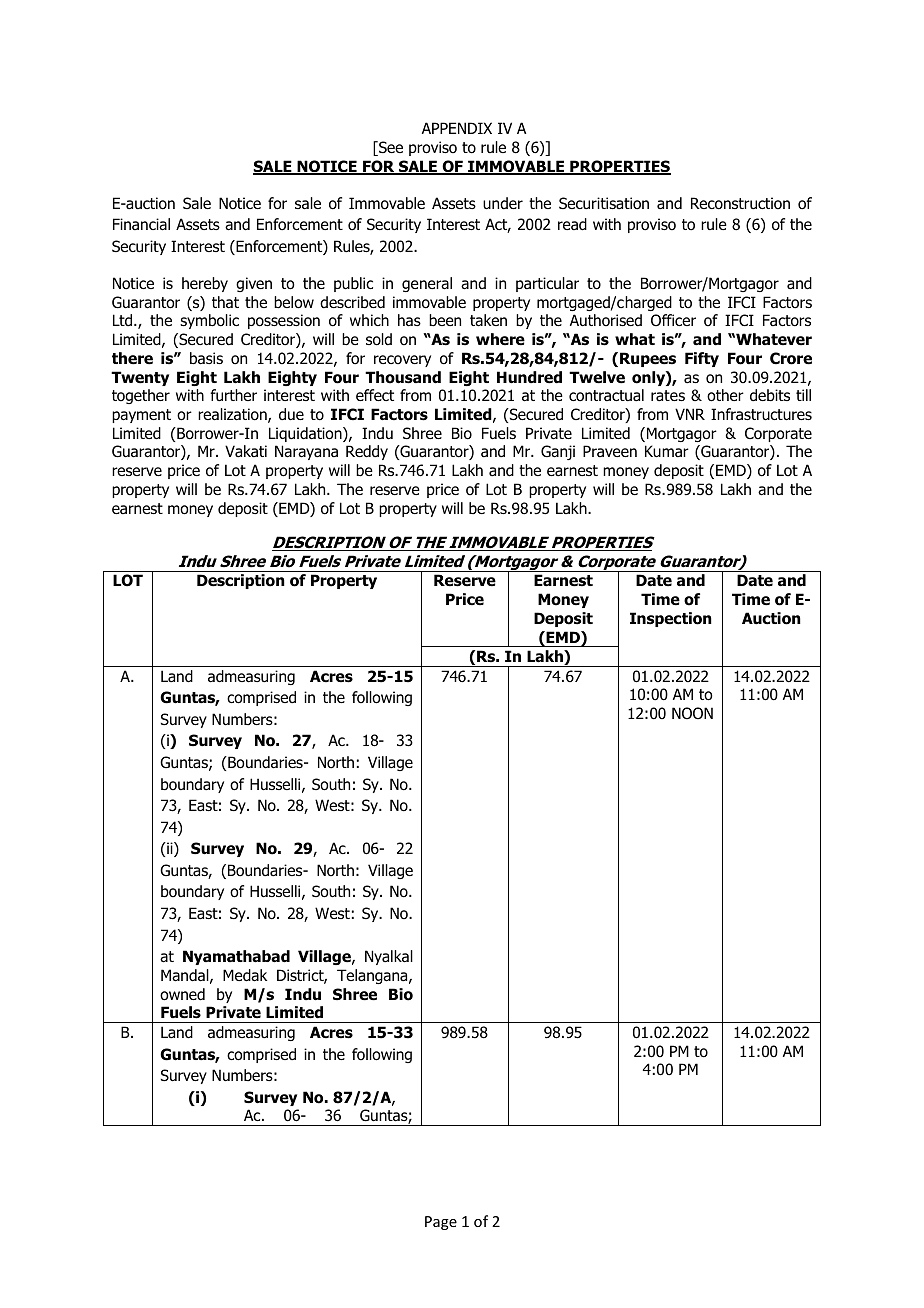  What do you see at coordinates (667, 451) in the page?
I see `Kumar` at bounding box center [667, 451].
